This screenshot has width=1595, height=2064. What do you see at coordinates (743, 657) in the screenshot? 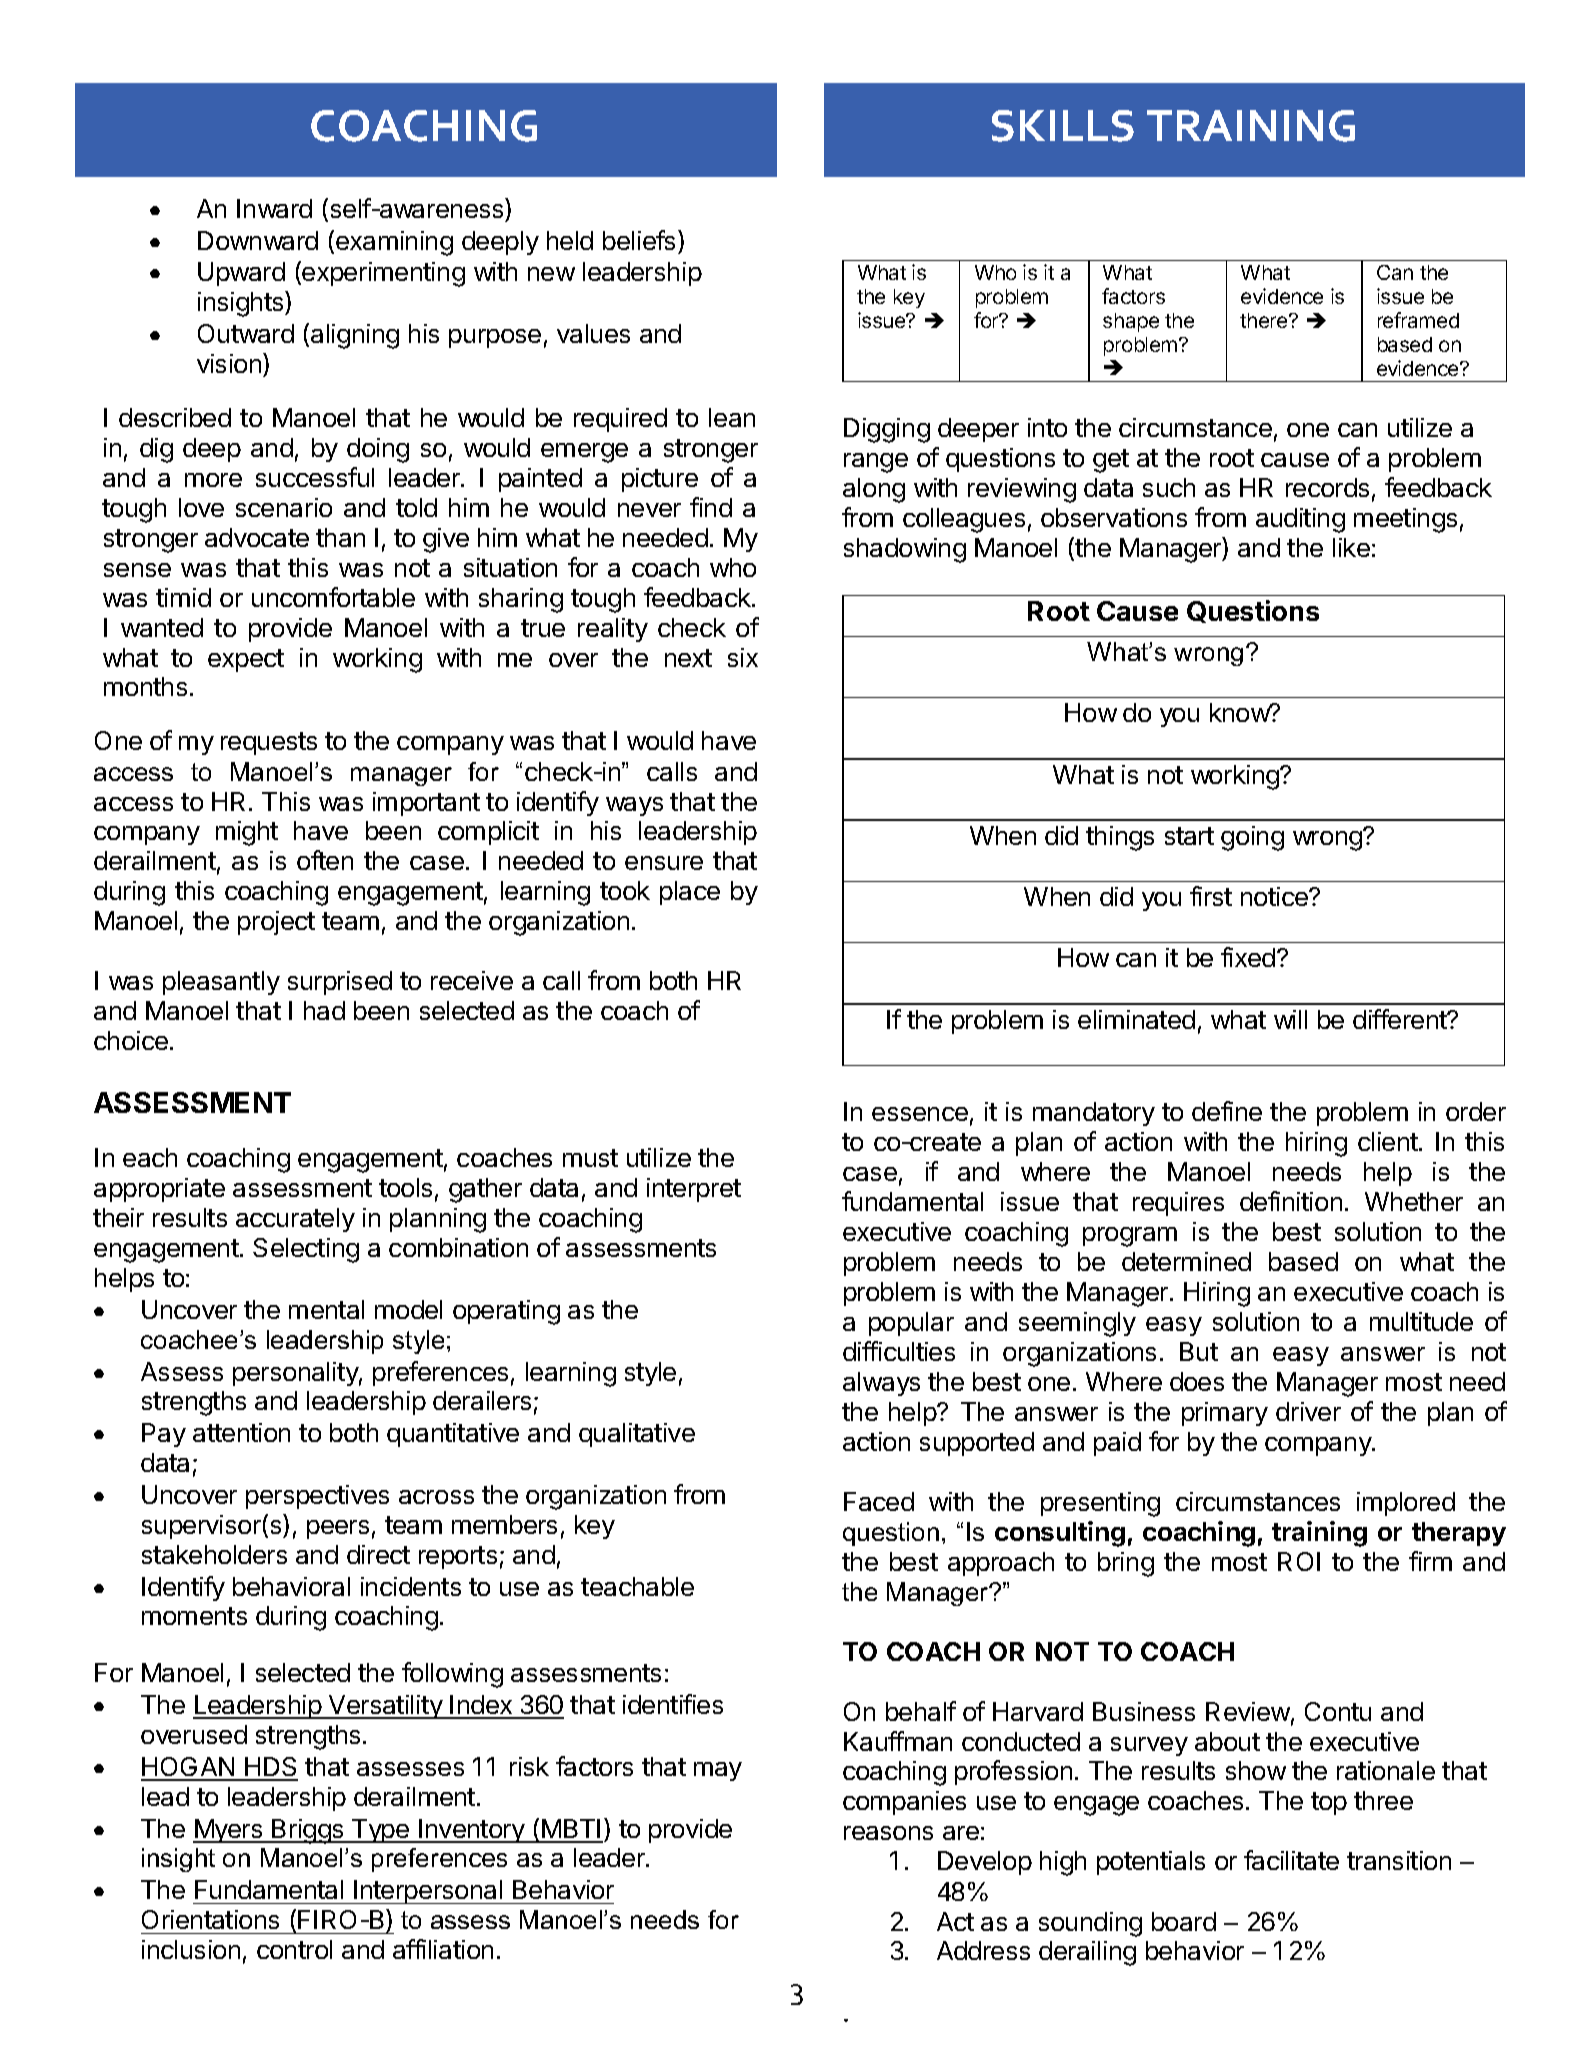
I see `six` at bounding box center [743, 657].
